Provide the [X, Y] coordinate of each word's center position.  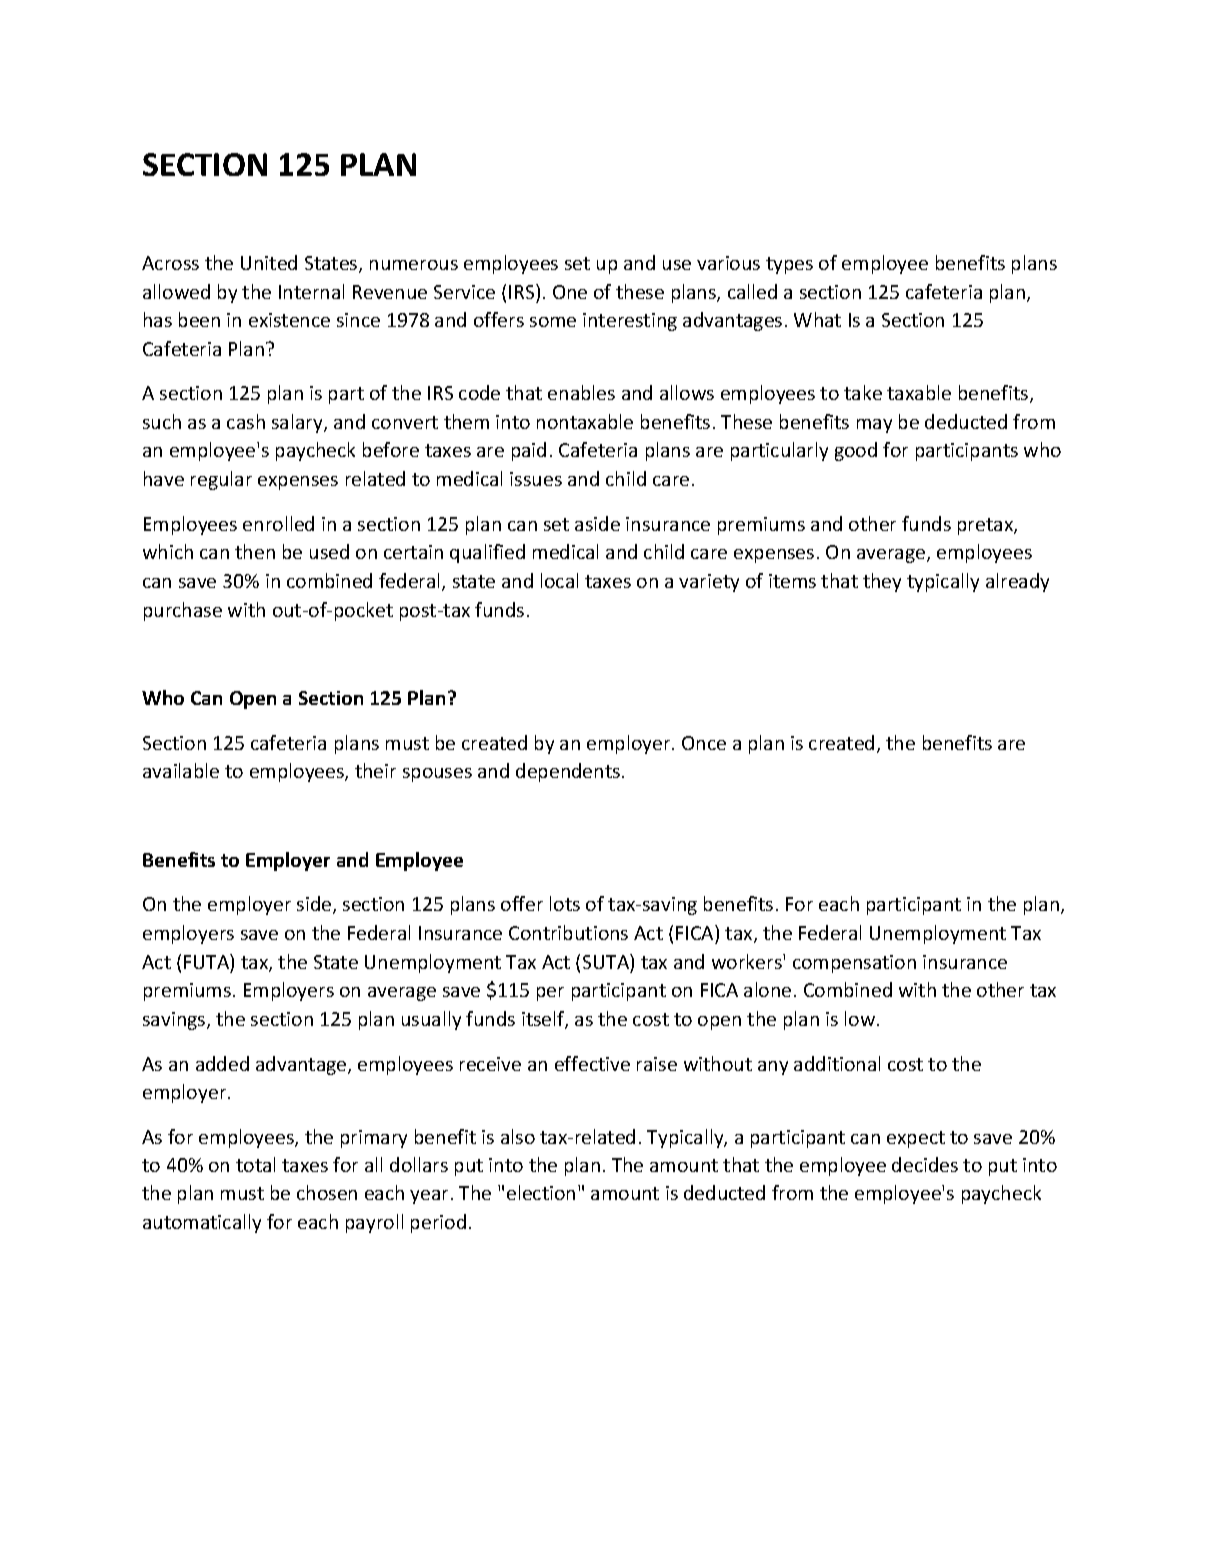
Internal [311, 291]
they [882, 582]
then [255, 551]
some [553, 322]
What [817, 319]
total [255, 1164]
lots [565, 903]
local [559, 580]
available [181, 770]
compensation [854, 964]
